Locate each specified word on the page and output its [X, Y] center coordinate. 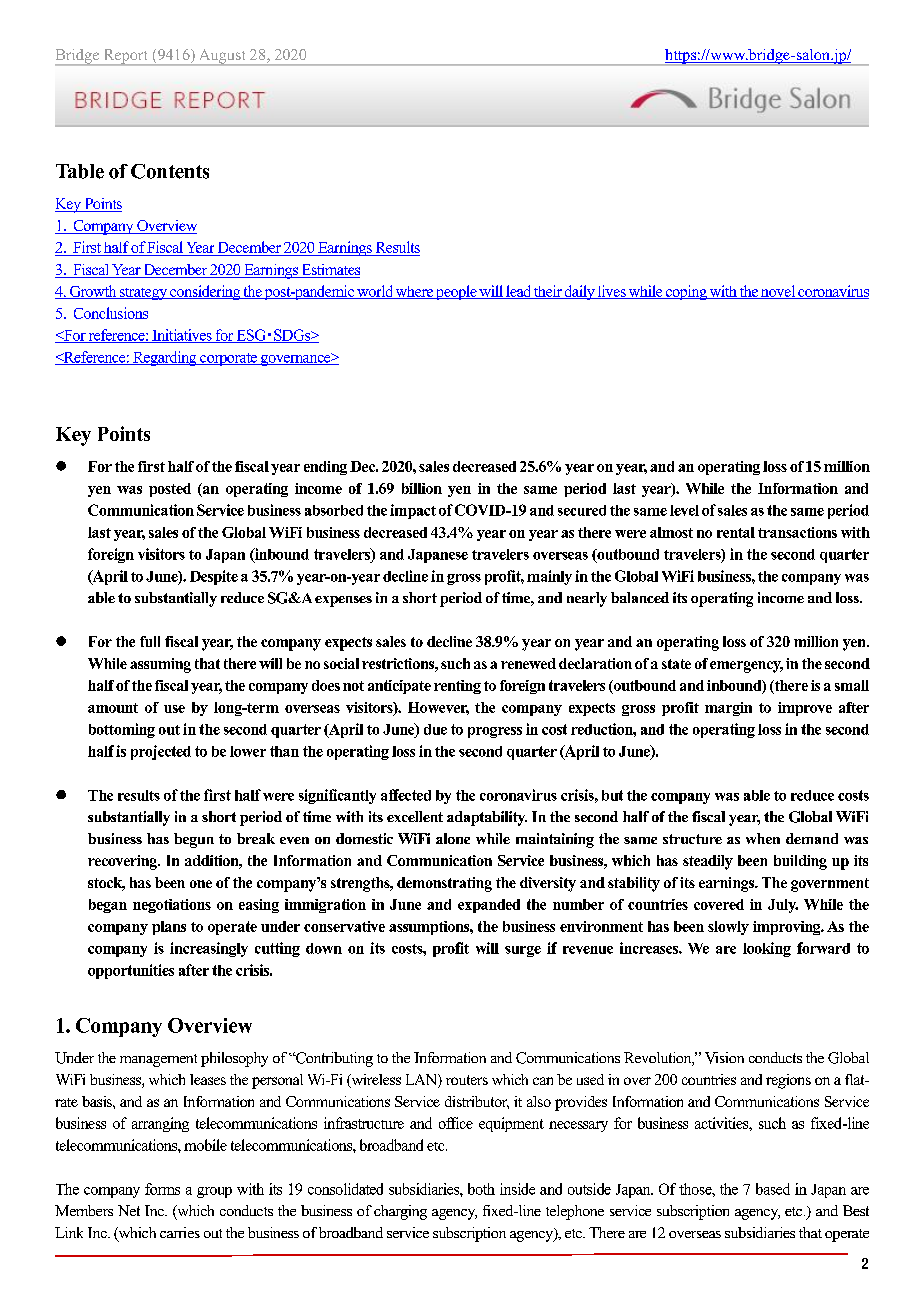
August [222, 57]
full [150, 641]
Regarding [165, 358]
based [773, 1189]
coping [686, 292]
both [481, 1189]
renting [457, 687]
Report [125, 57]
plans [169, 928]
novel [778, 292]
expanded [489, 906]
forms [162, 1189]
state [676, 664]
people [456, 292]
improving [788, 928]
